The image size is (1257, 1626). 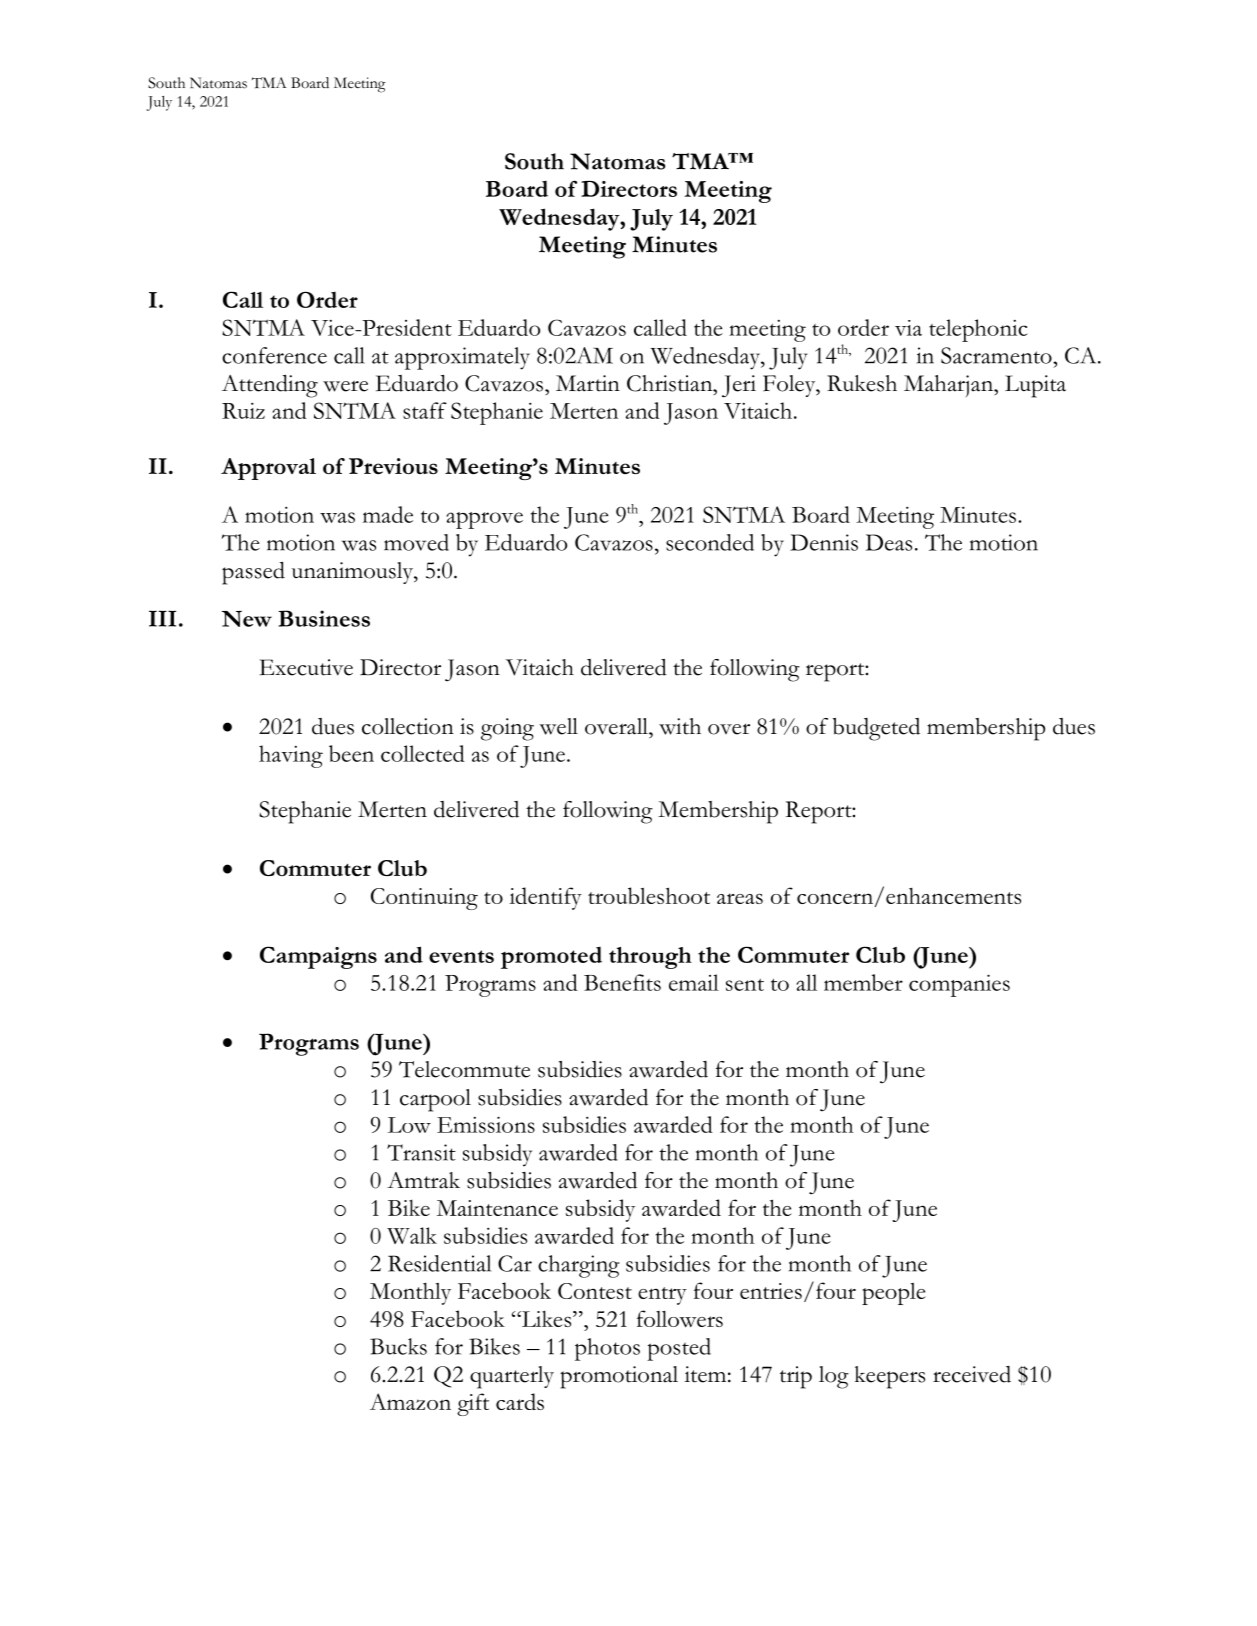 I want to click on companies, so click(x=959, y=985).
